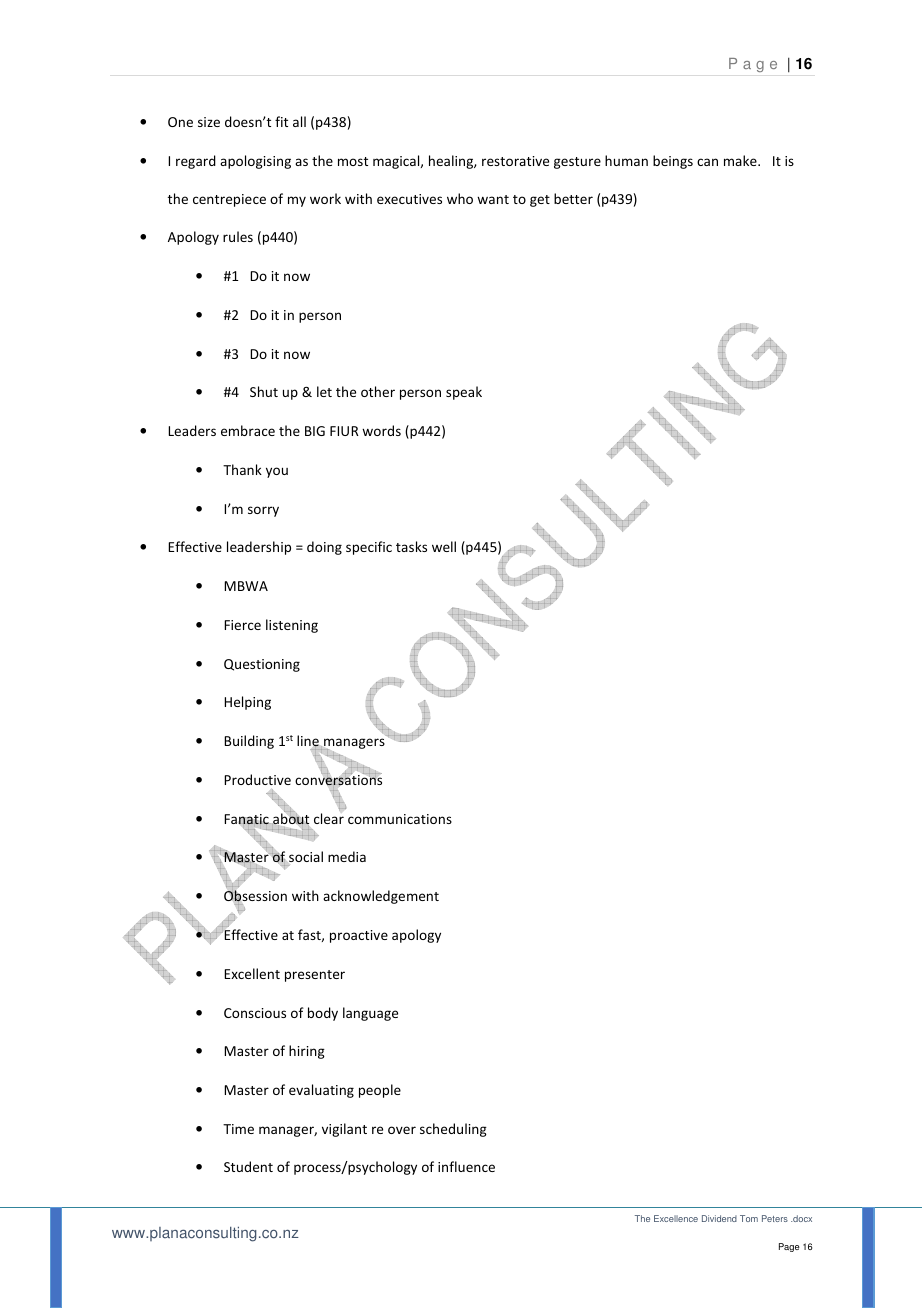  Describe the element at coordinates (707, 162) in the screenshot. I see `can` at that location.
